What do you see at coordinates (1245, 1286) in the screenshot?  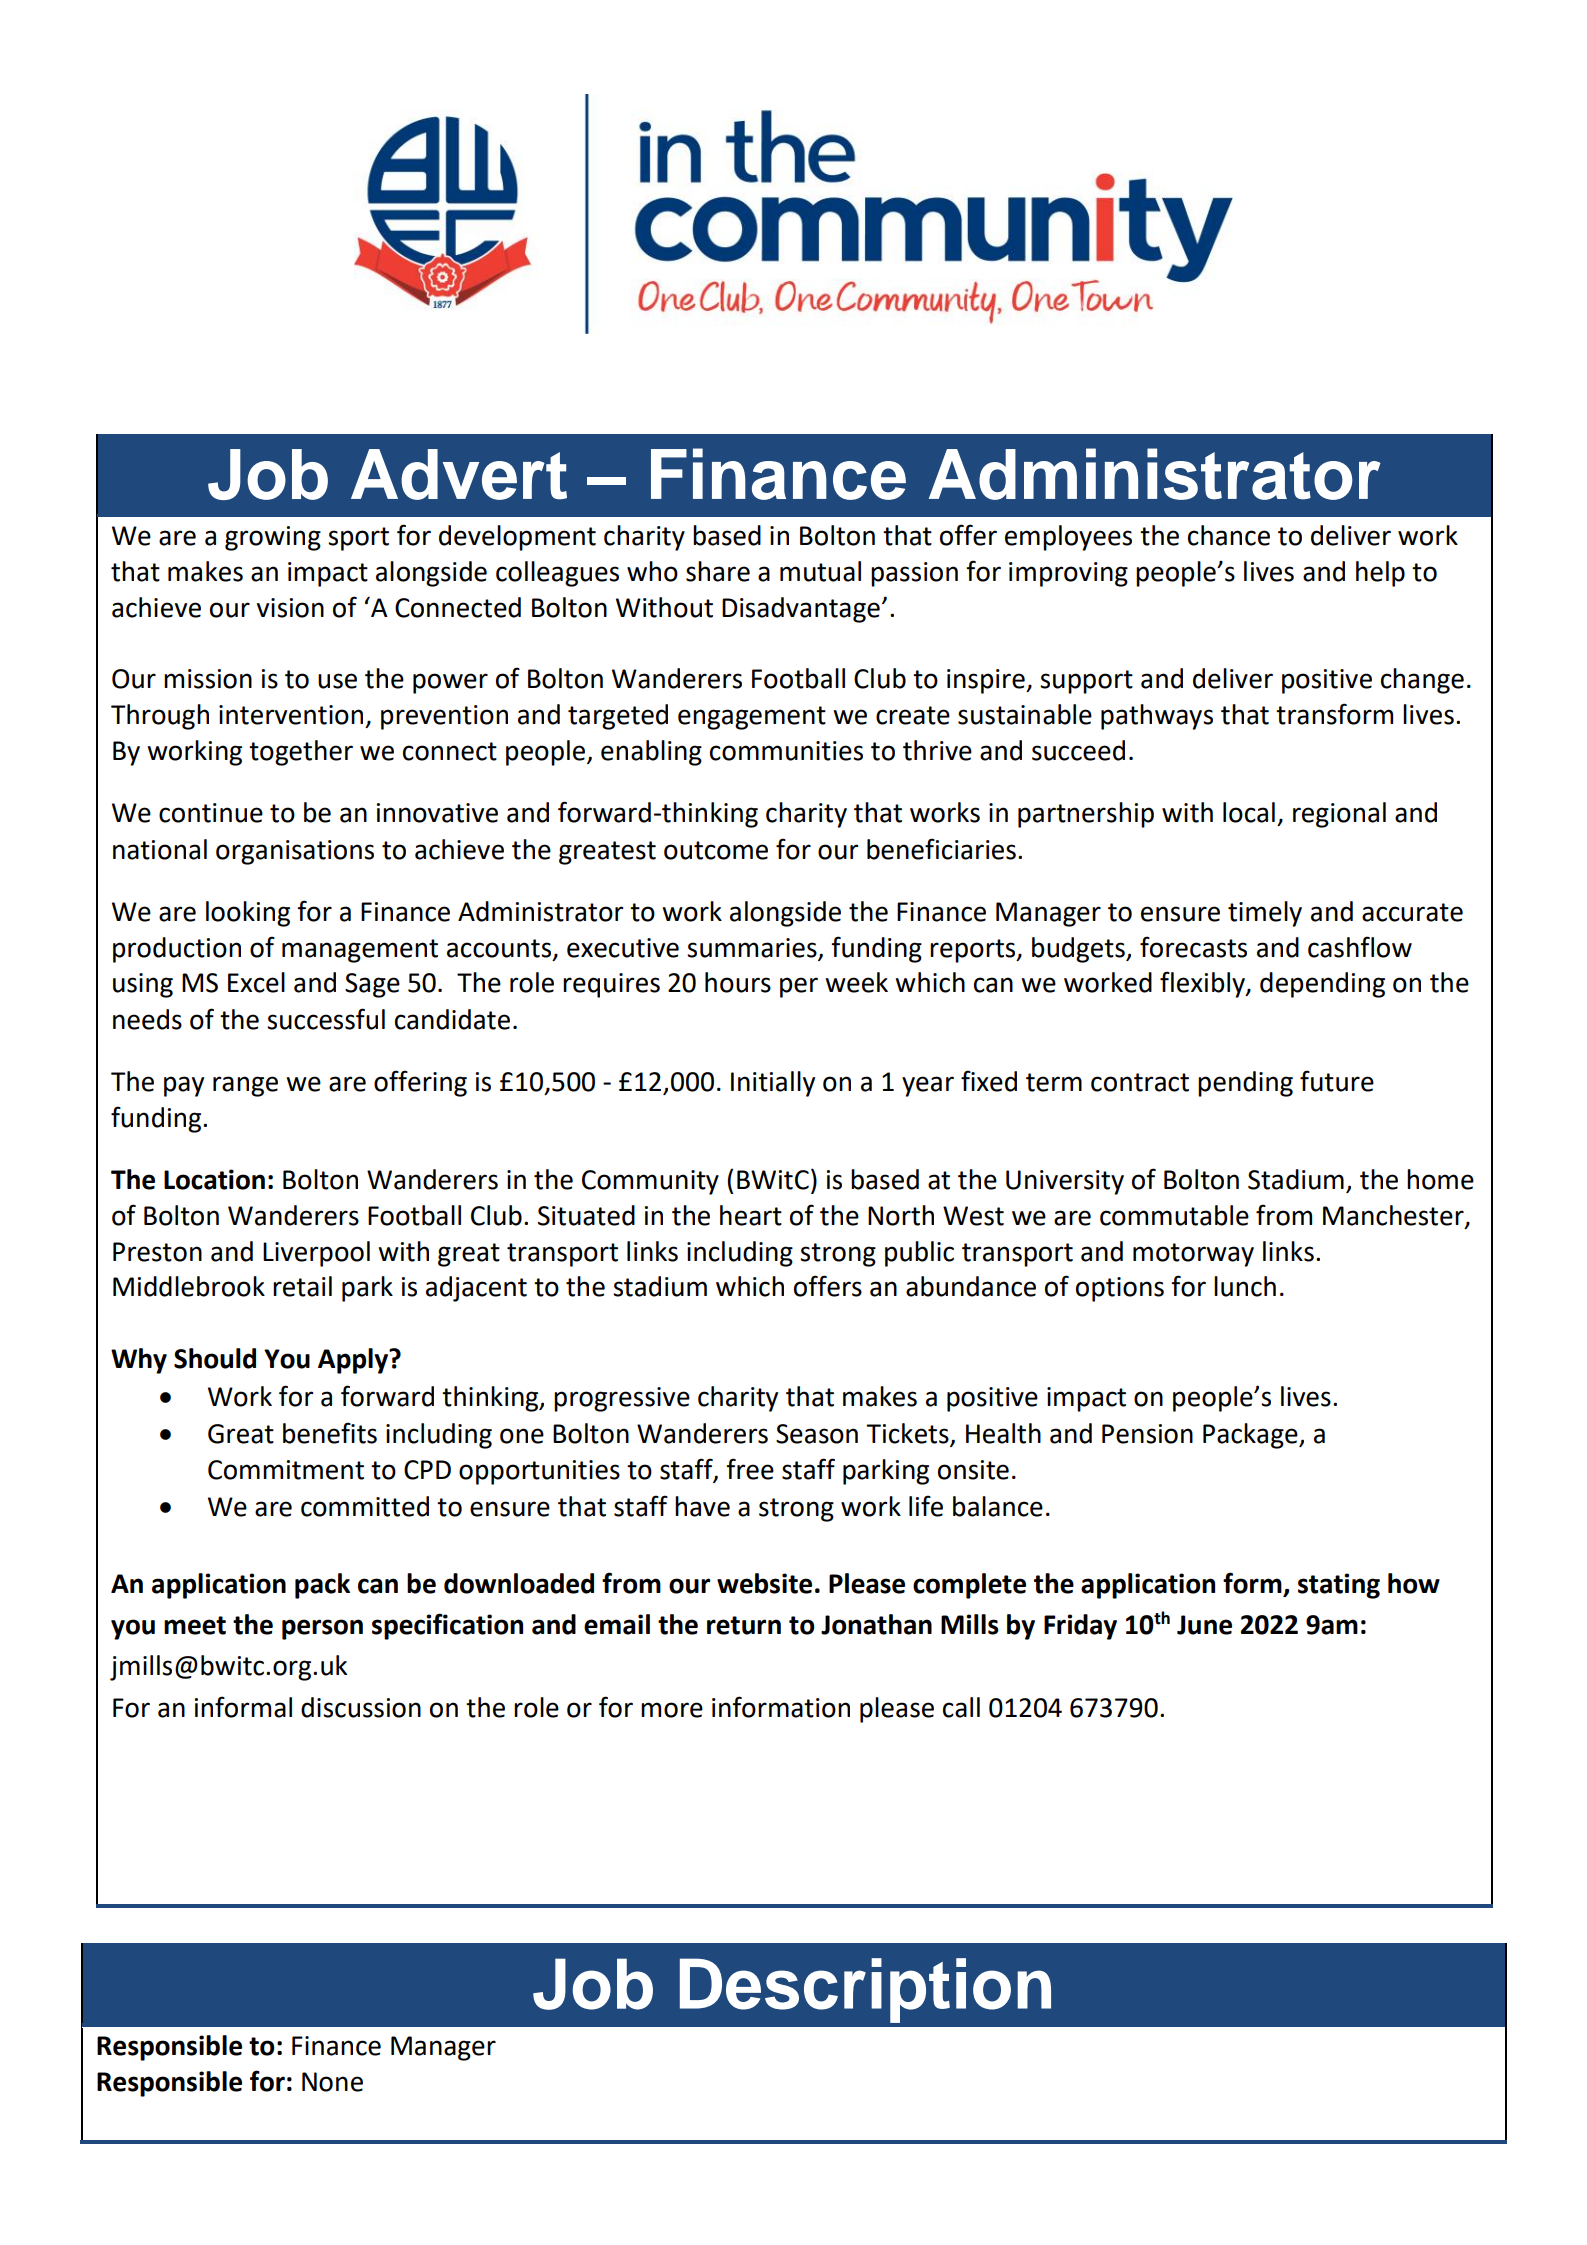 I see `lunch` at bounding box center [1245, 1286].
